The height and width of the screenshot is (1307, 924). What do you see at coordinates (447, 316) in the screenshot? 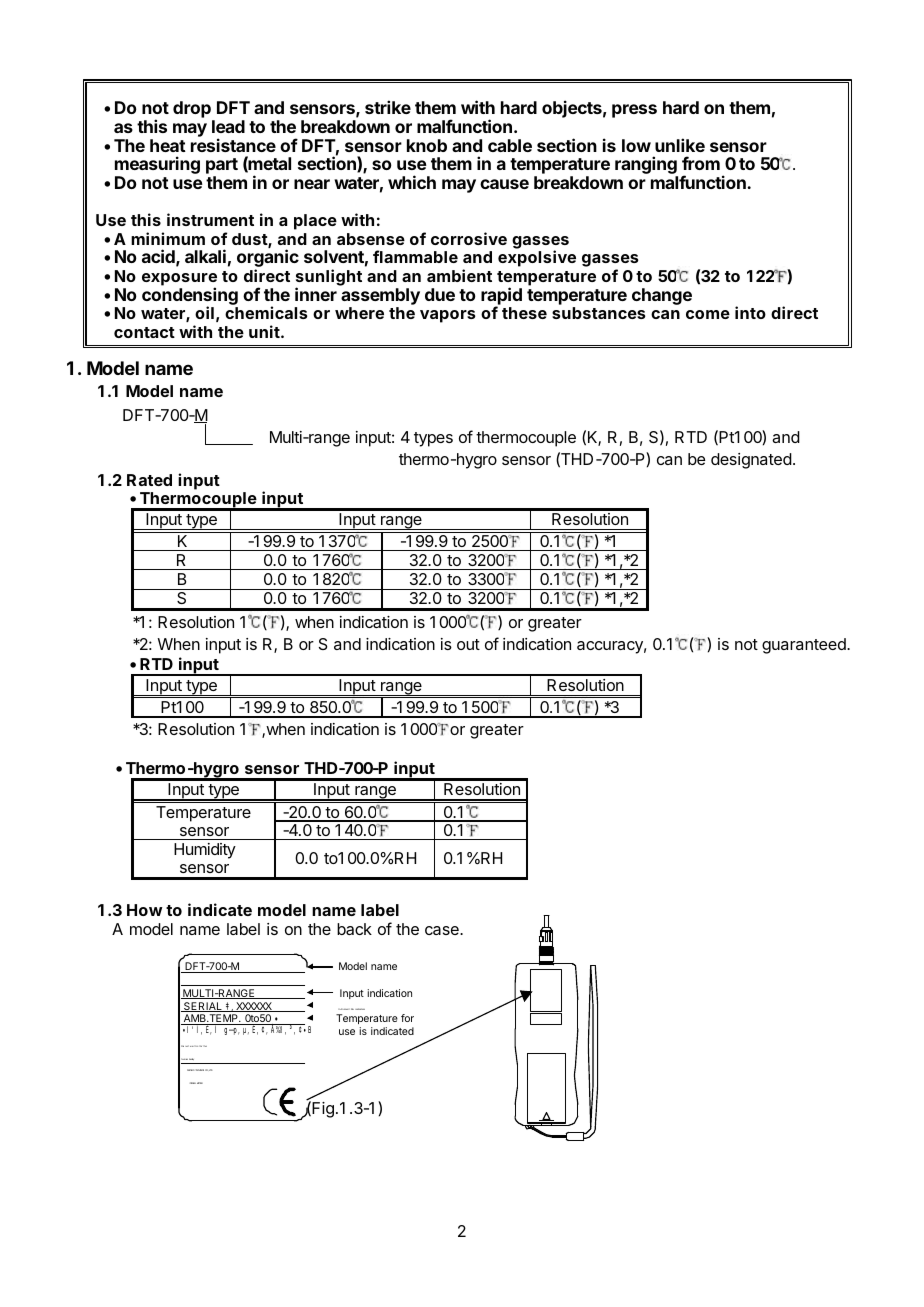
I see `vapors` at bounding box center [447, 316].
